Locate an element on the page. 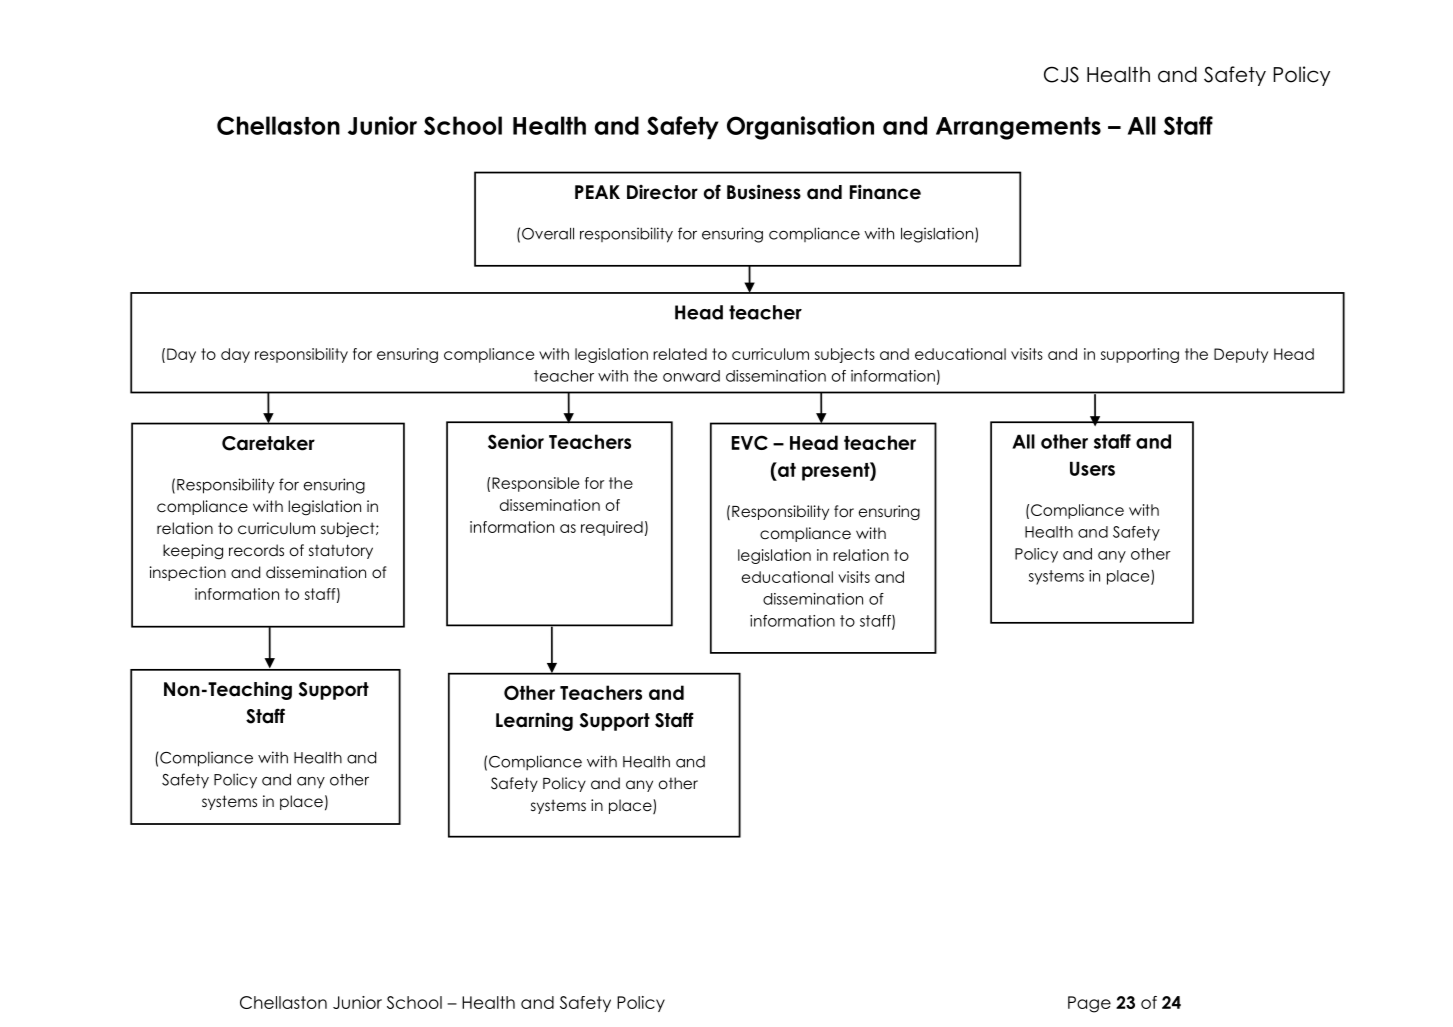 The height and width of the document is (1027, 1453). Arrangements is located at coordinates (1018, 128).
